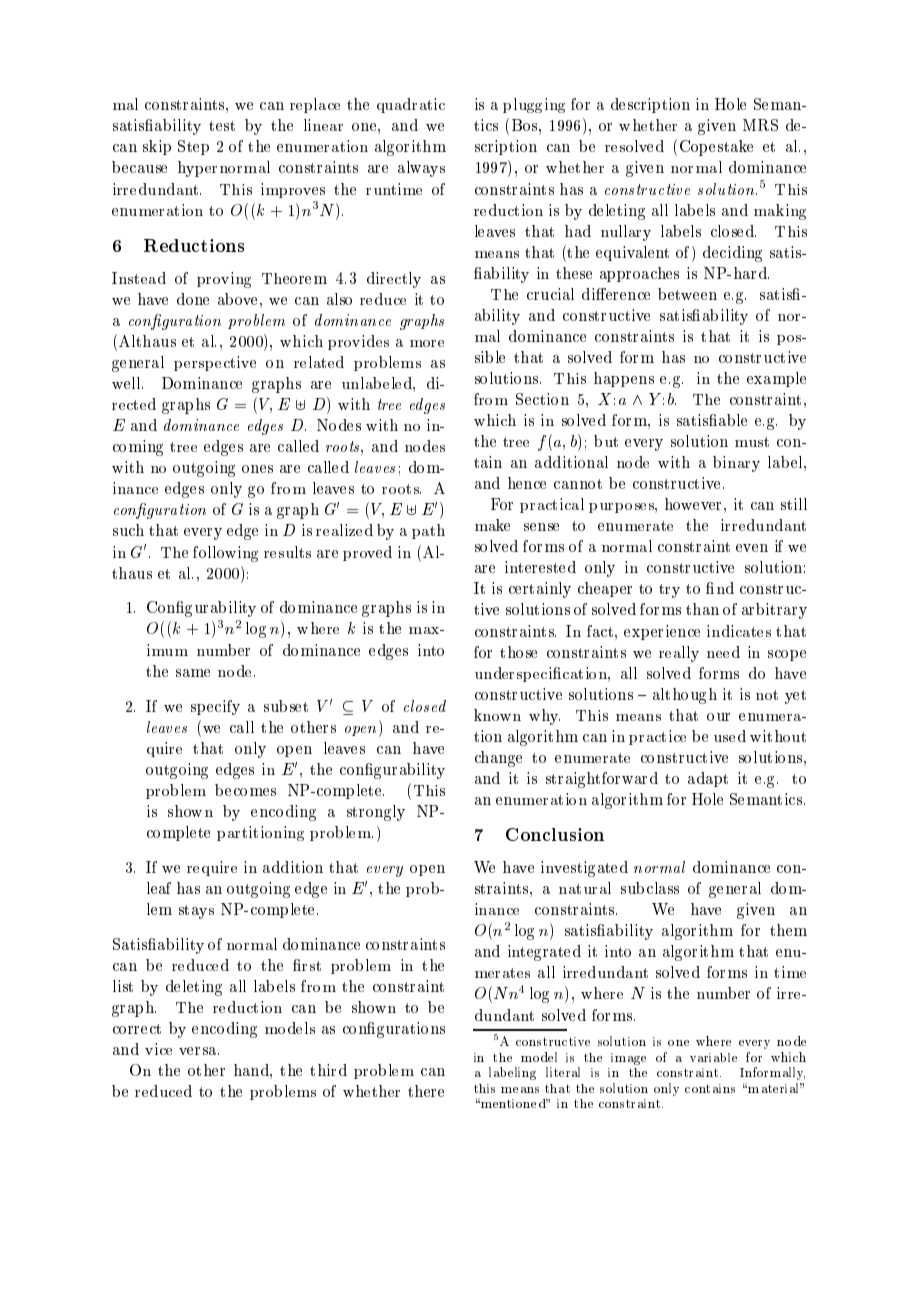 The width and height of the page is (924, 1308). What do you see at coordinates (193, 147) in the page?
I see `Step` at bounding box center [193, 147].
